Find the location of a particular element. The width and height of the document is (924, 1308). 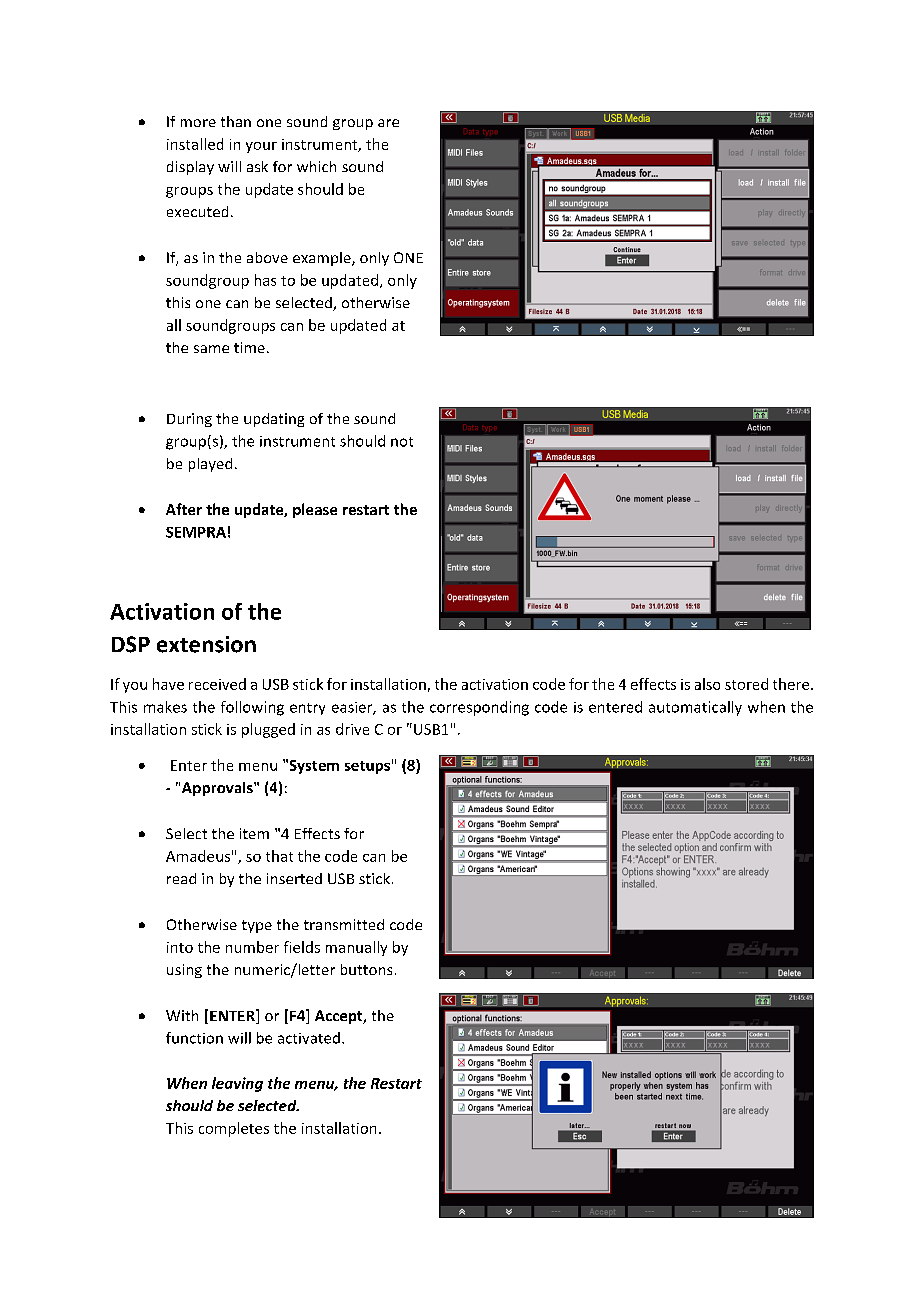

setups is located at coordinates (367, 767).
